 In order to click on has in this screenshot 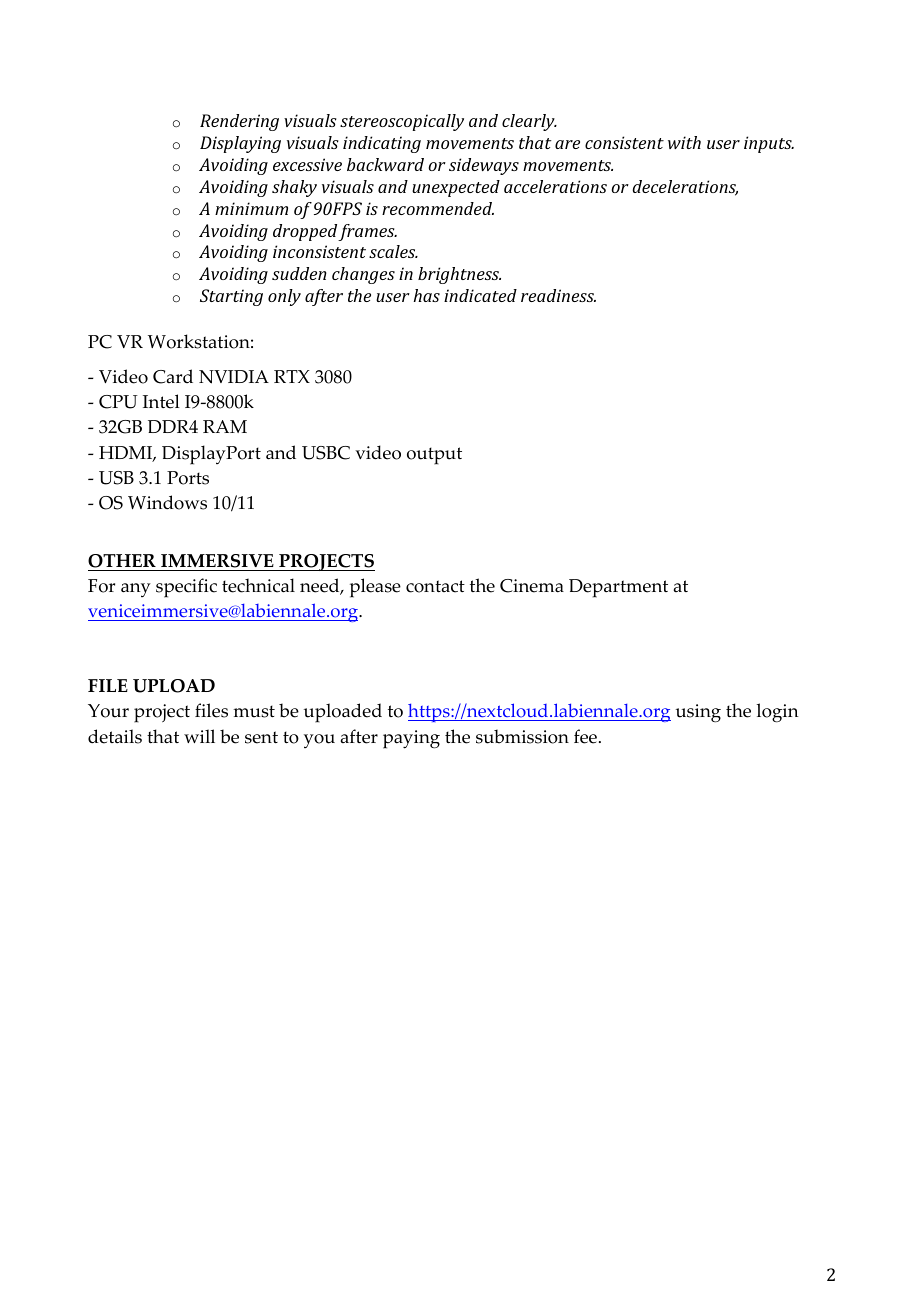, I will do `click(427, 295)`.
